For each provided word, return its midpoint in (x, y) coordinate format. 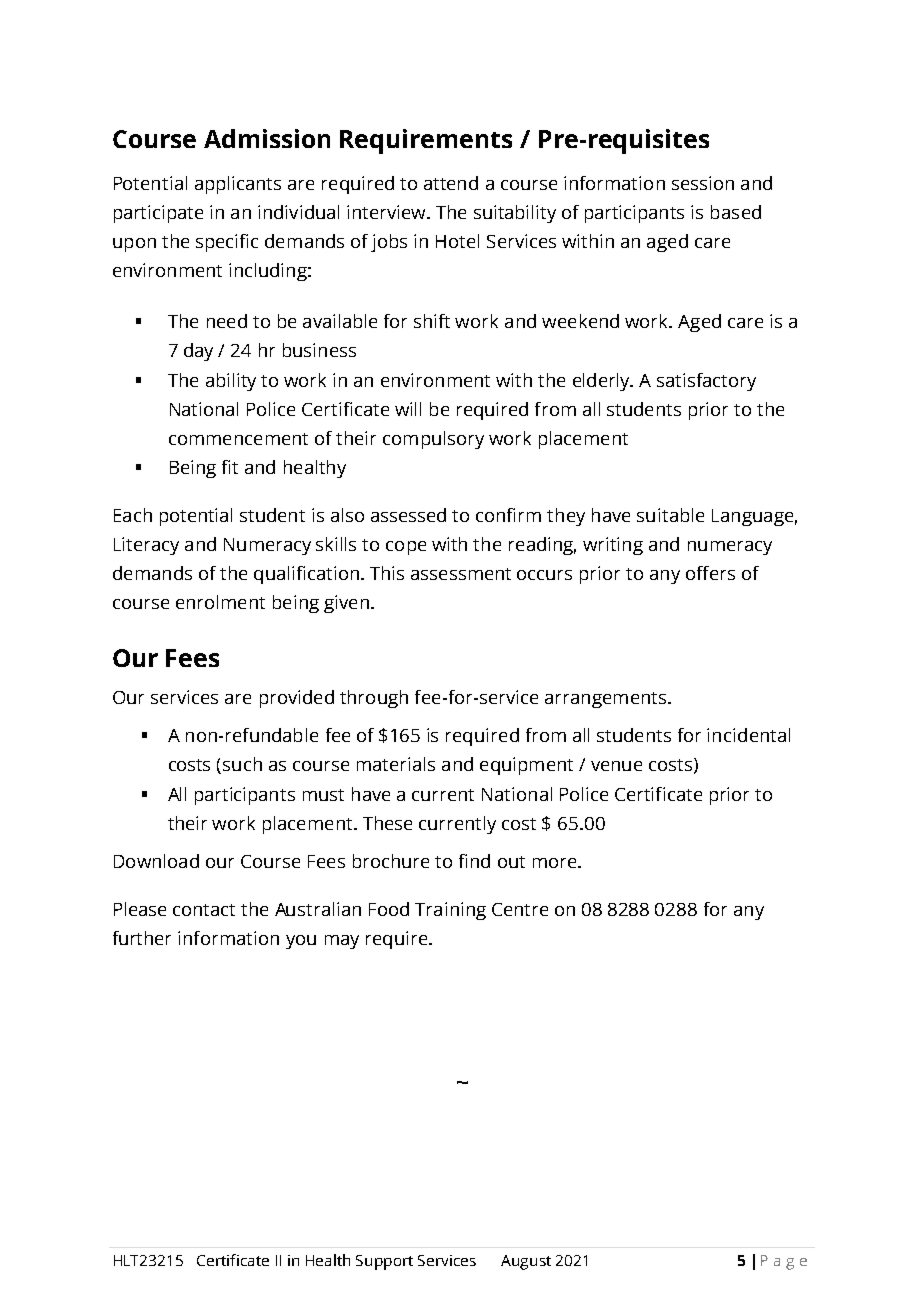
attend (451, 183)
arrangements (605, 700)
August (526, 1262)
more (556, 863)
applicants (238, 185)
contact (204, 910)
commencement (238, 439)
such (242, 764)
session (703, 183)
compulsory (433, 440)
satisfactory (706, 382)
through (374, 699)
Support (384, 1262)
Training (450, 911)
